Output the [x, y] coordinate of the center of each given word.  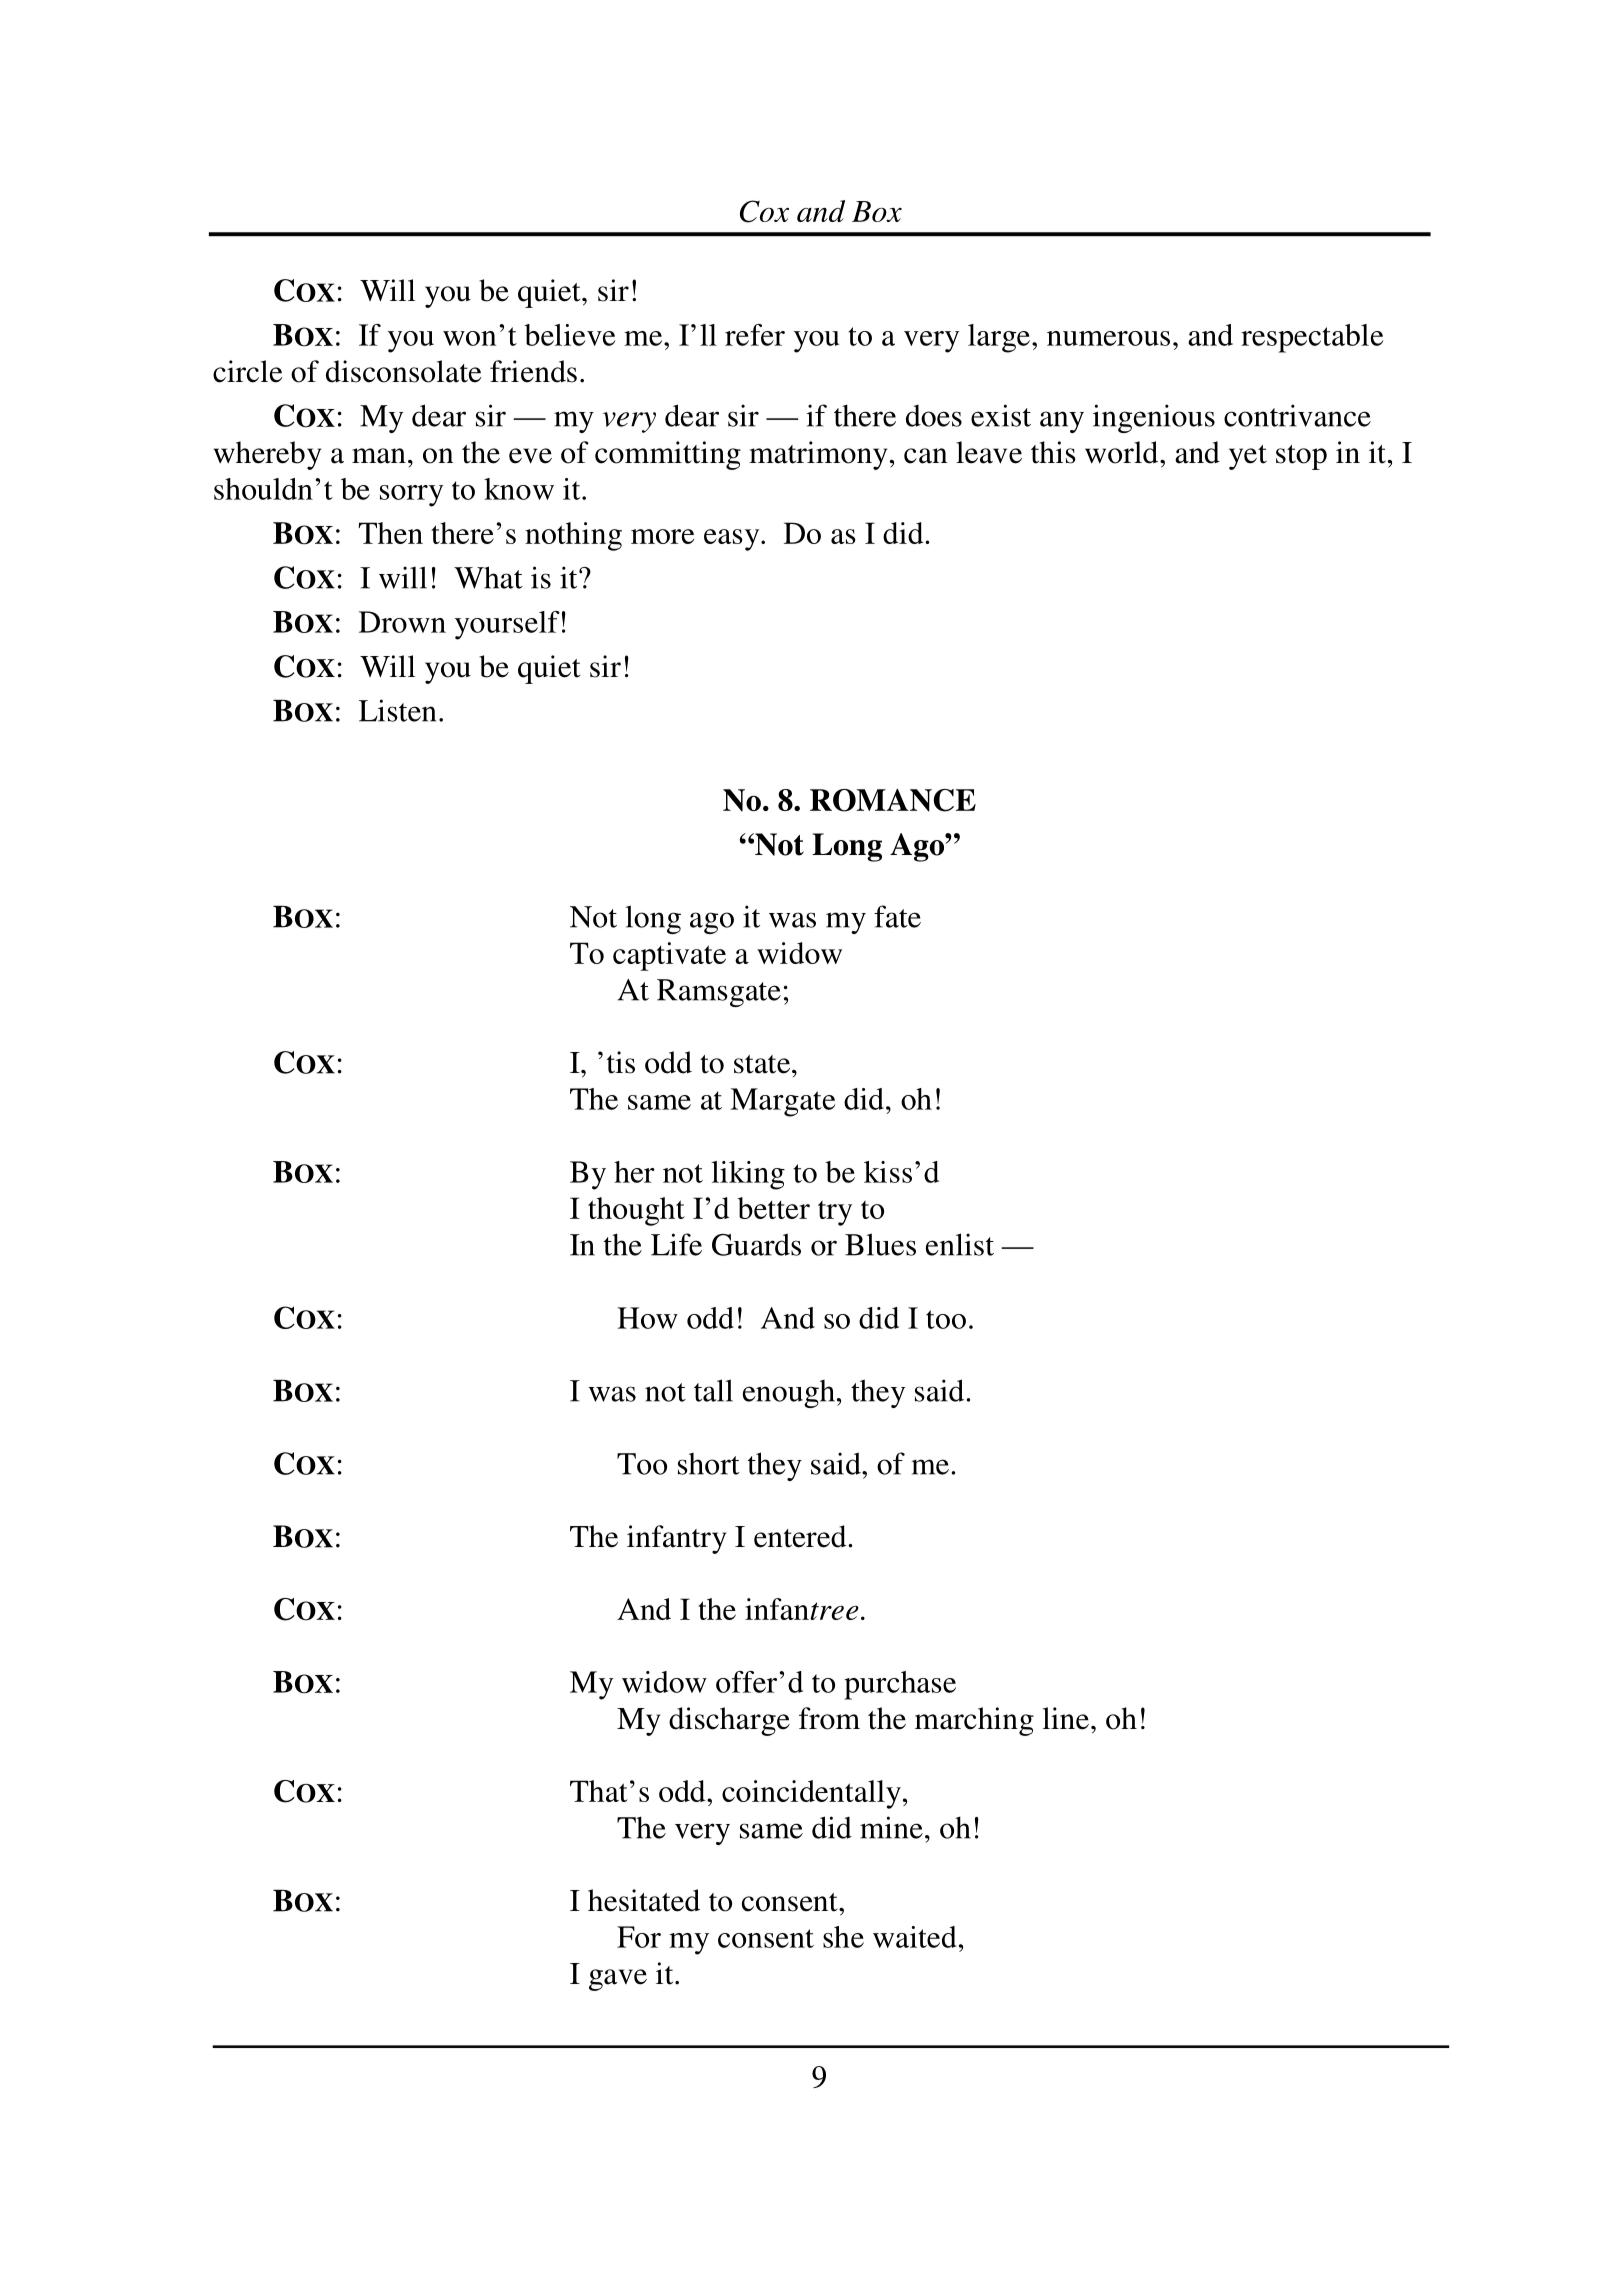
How [647, 1318]
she [843, 1937]
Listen [397, 710]
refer [755, 335]
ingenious [1154, 418]
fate [897, 916]
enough [789, 1394]
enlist [960, 1244]
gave [618, 1980]
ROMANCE [893, 800]
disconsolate [403, 371]
